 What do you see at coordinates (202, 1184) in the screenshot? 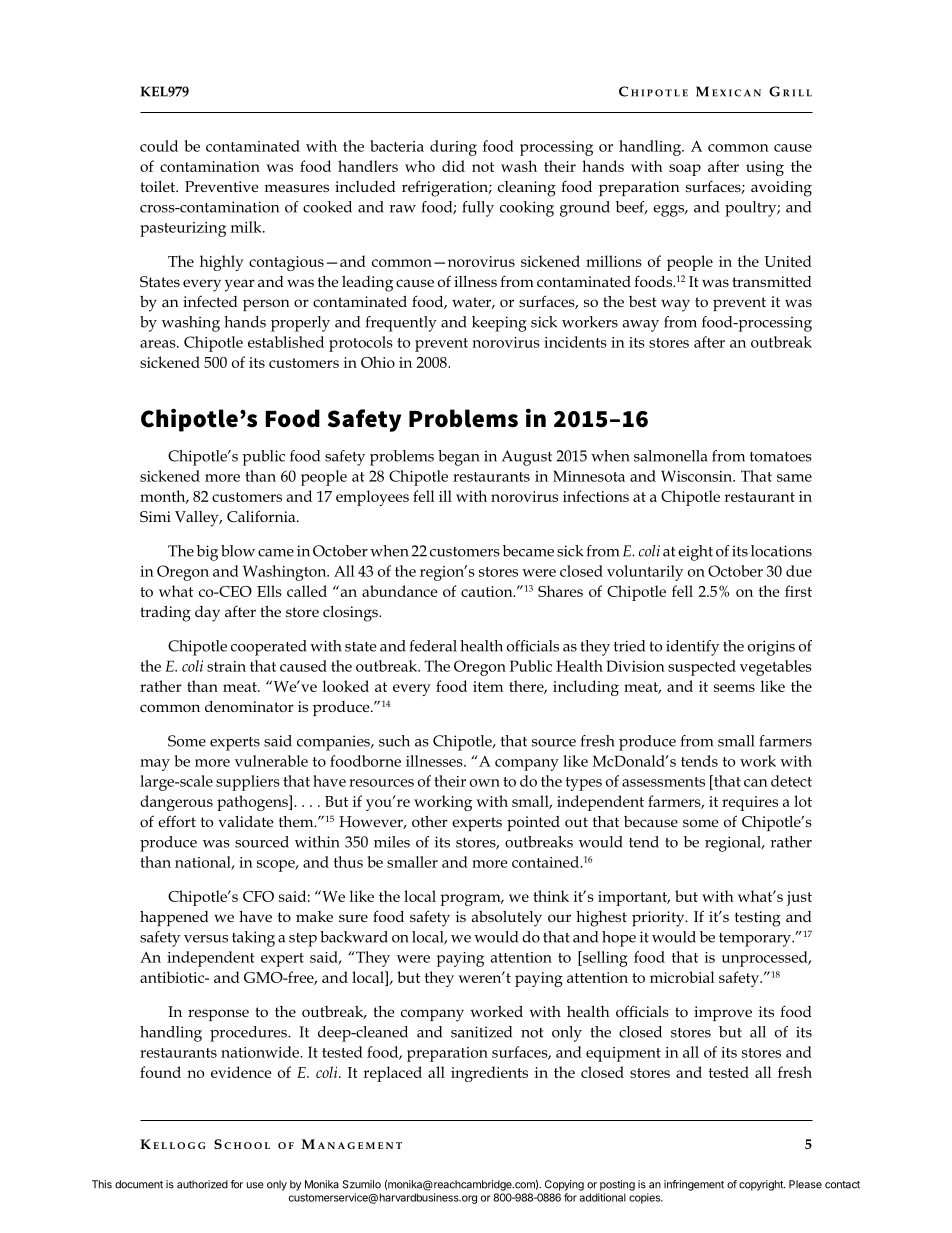
I see `authorized` at bounding box center [202, 1184].
